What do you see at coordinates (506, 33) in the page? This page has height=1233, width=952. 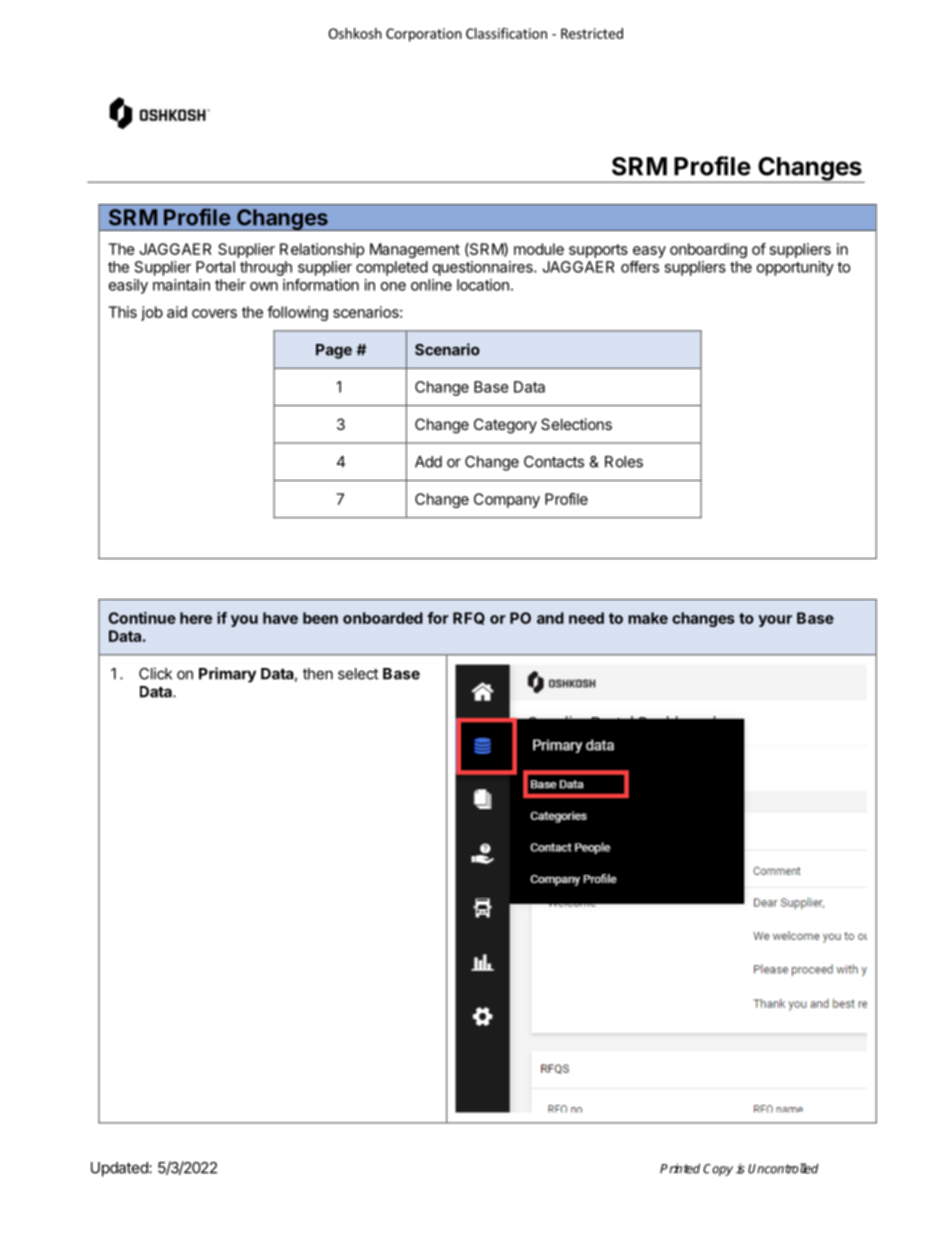 I see `Classification` at bounding box center [506, 33].
